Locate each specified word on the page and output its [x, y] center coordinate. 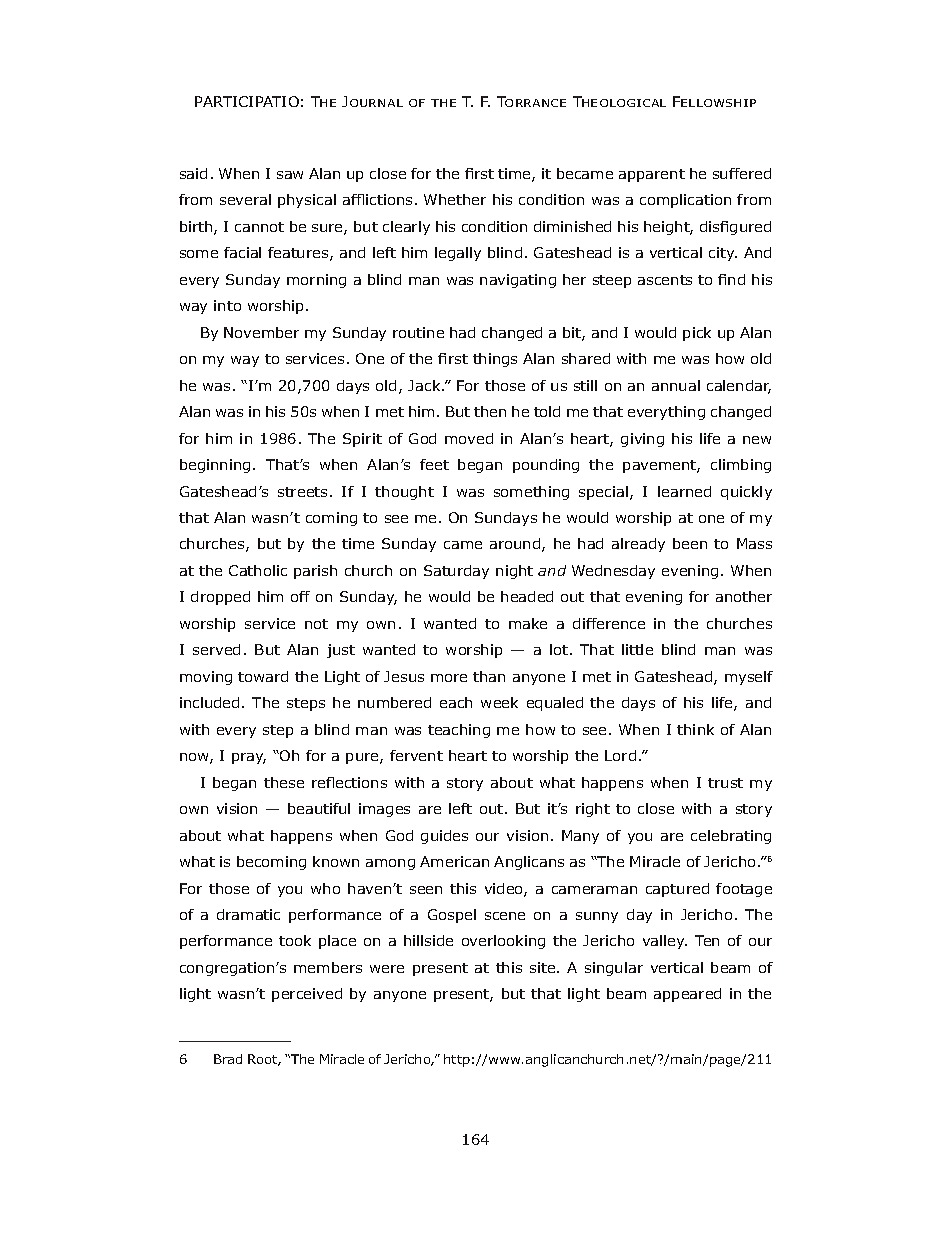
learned [684, 491]
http [457, 1060]
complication [685, 201]
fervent [416, 755]
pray [249, 758]
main [688, 1060]
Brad [228, 1059]
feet [434, 464]
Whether [455, 199]
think [695, 729]
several [245, 199]
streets [302, 492]
